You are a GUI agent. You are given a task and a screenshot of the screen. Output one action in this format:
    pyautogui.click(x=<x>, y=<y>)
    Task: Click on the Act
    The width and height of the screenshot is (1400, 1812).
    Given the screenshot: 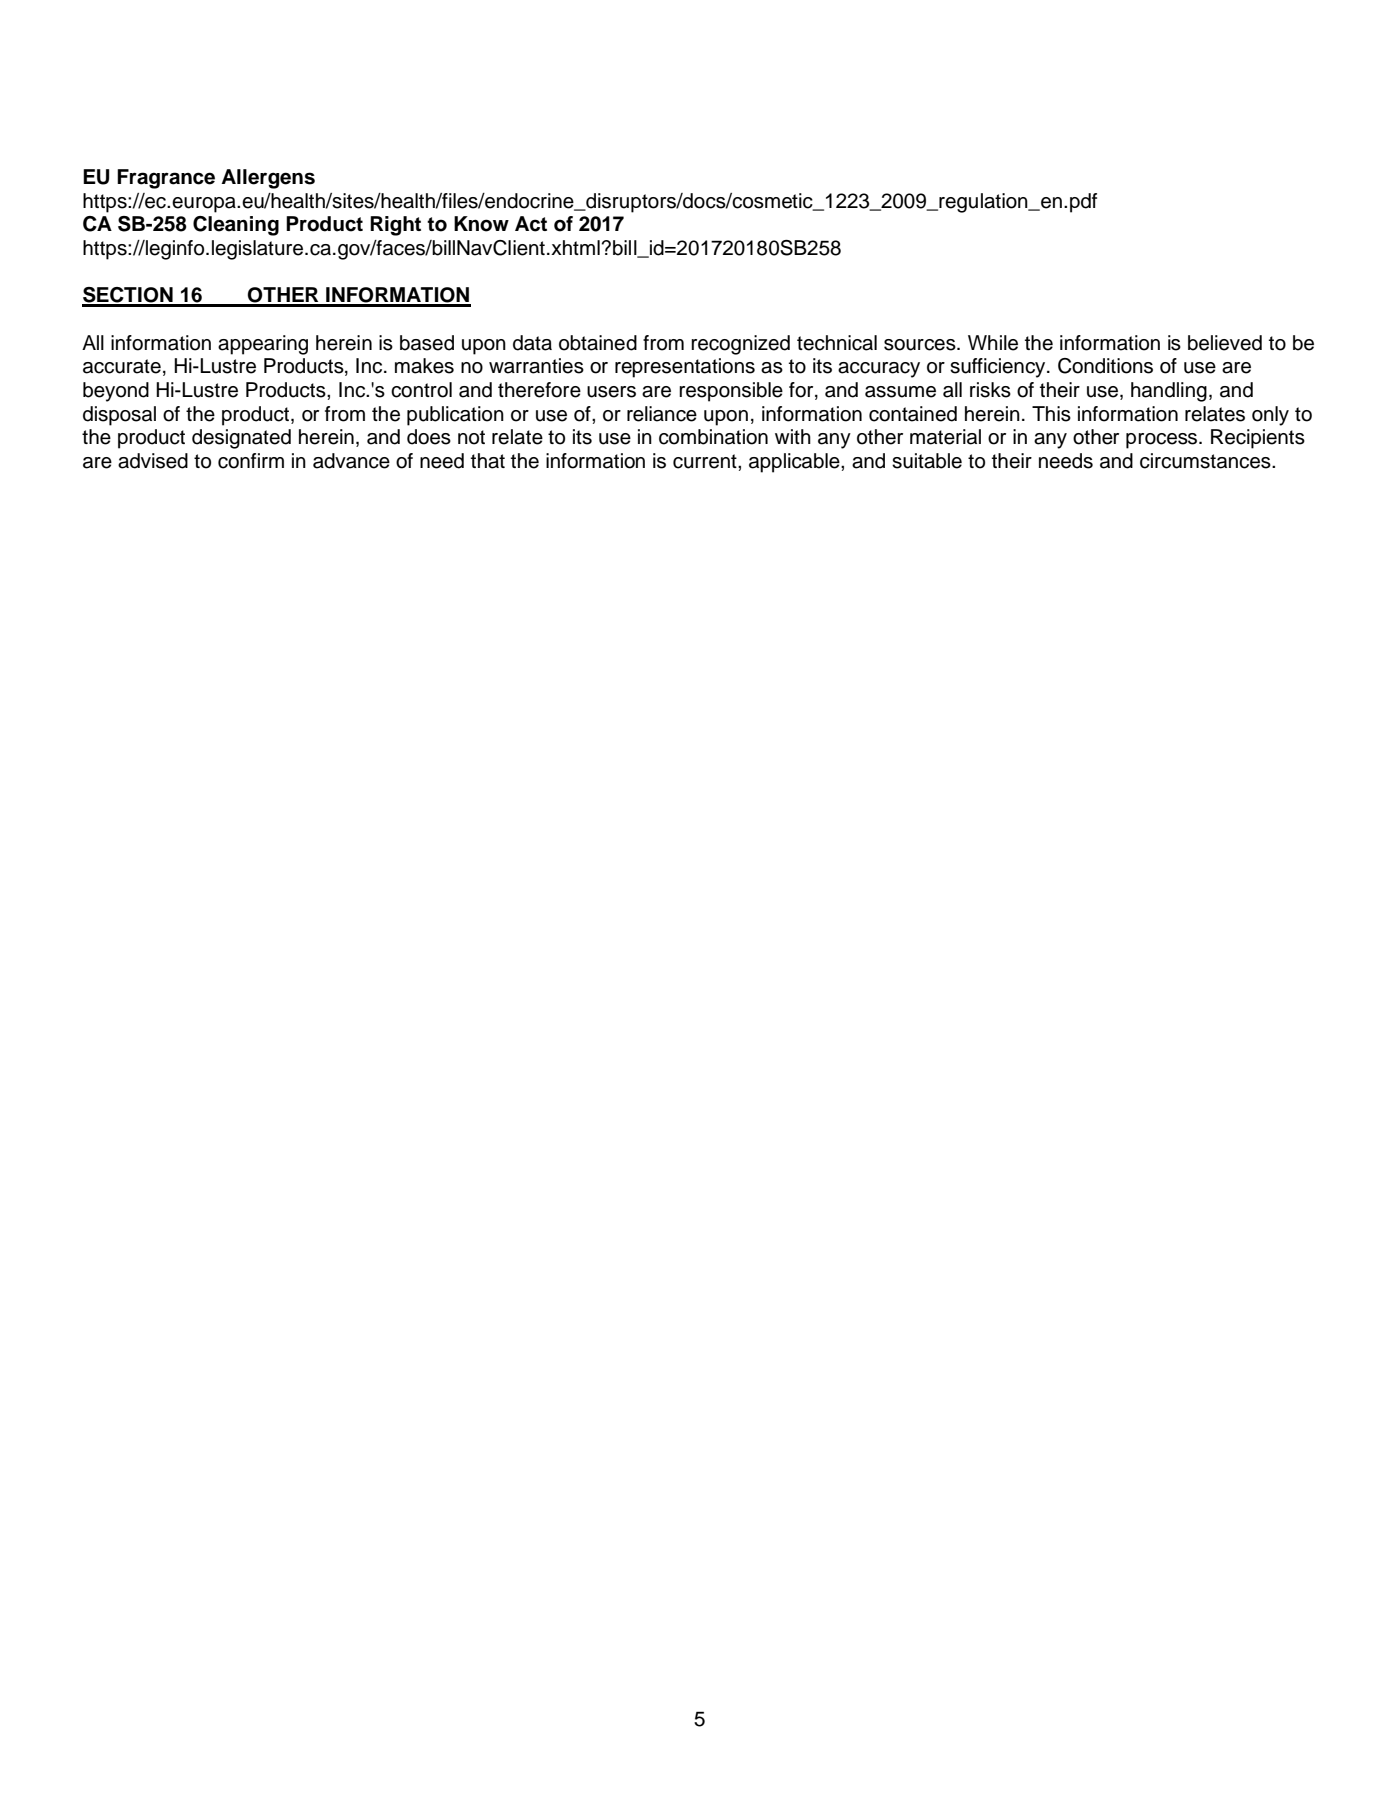 What is the action you would take?
    pyautogui.click(x=531, y=224)
